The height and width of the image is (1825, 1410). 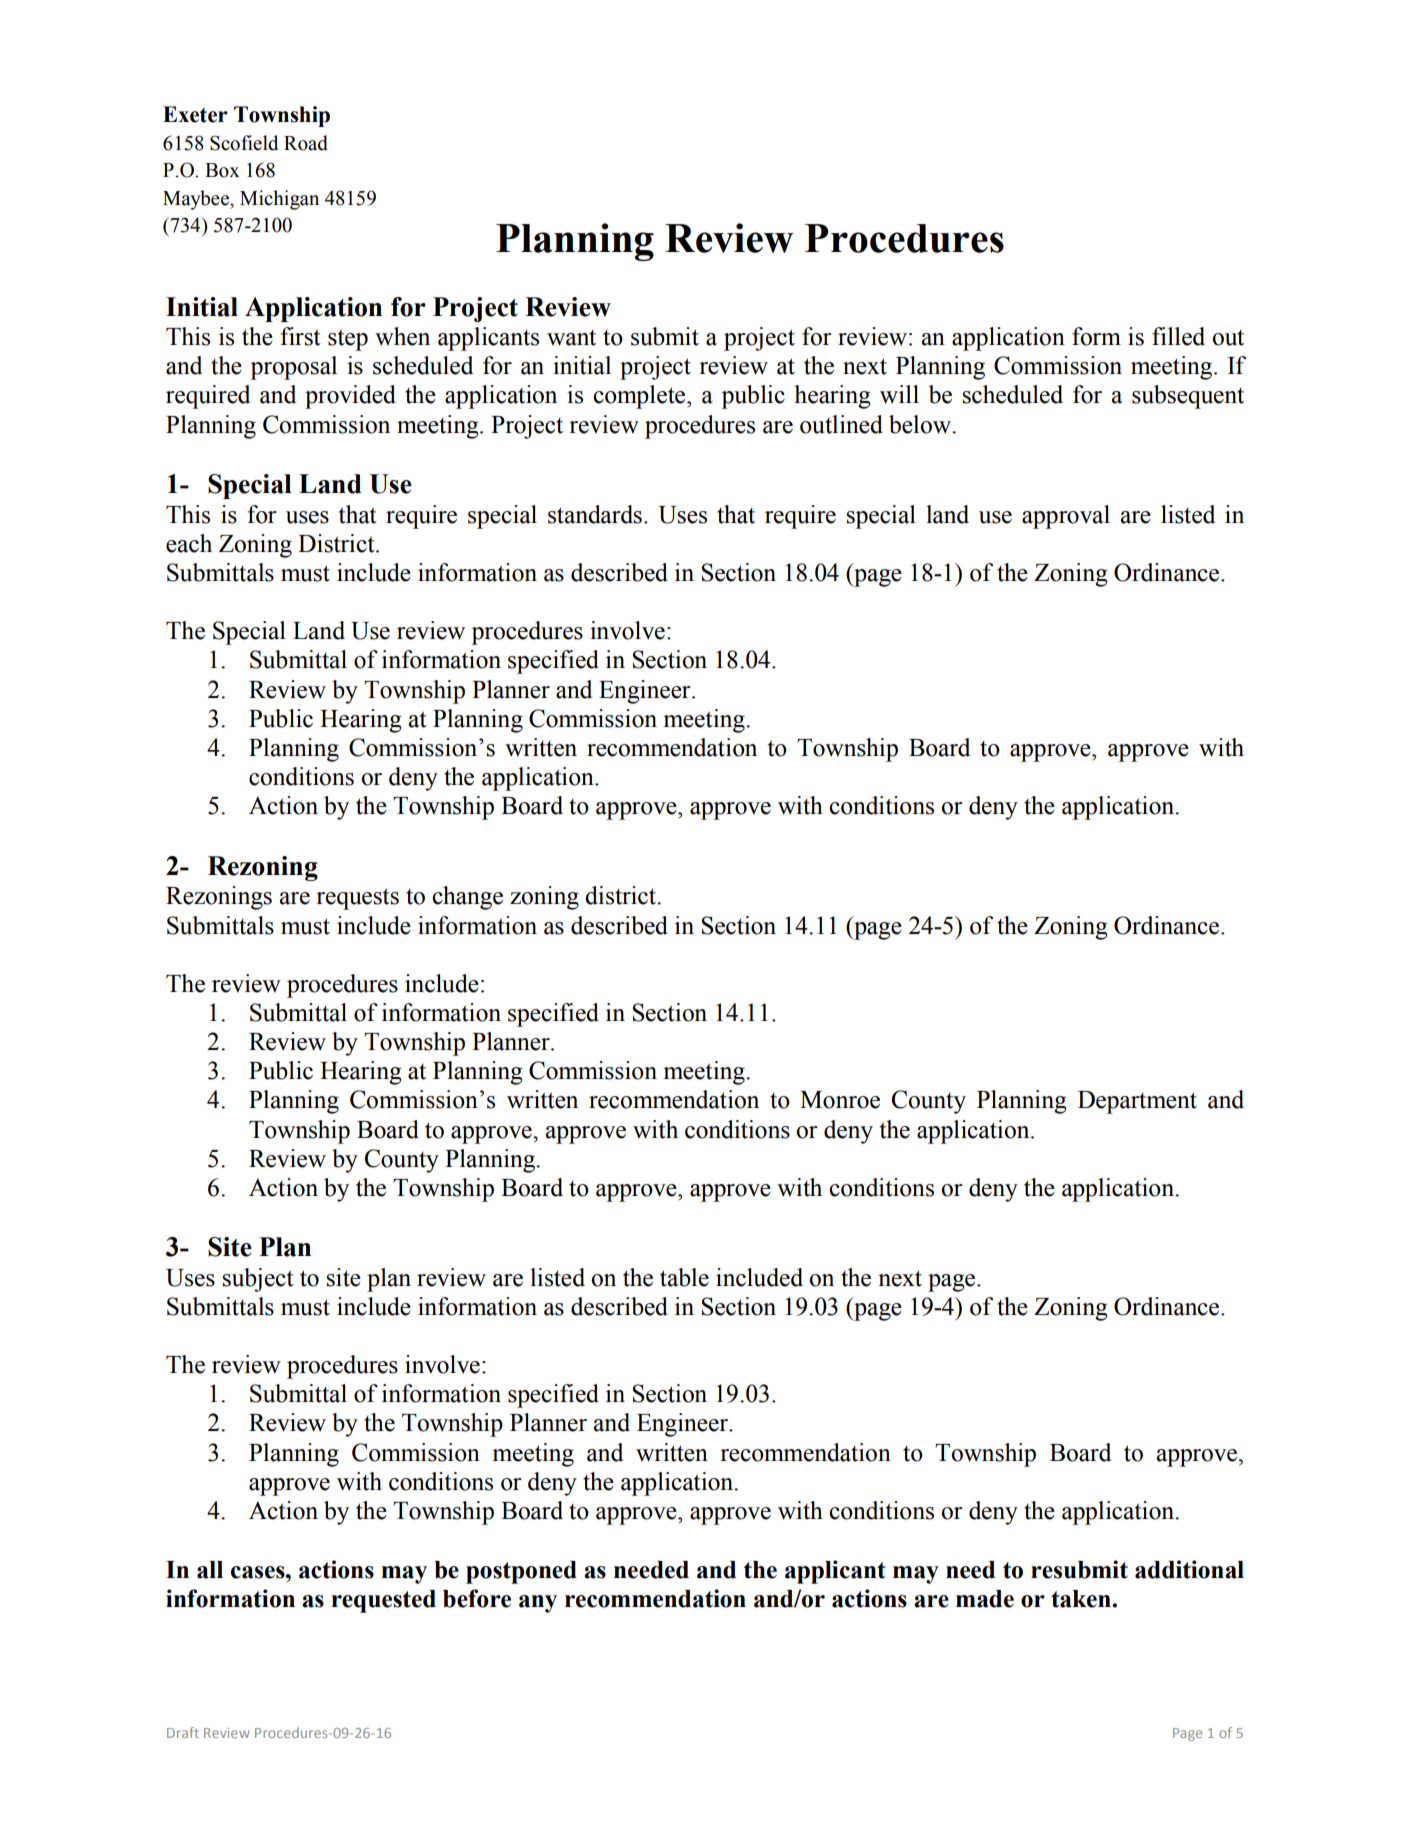 What do you see at coordinates (306, 143) in the image?
I see `Road` at bounding box center [306, 143].
